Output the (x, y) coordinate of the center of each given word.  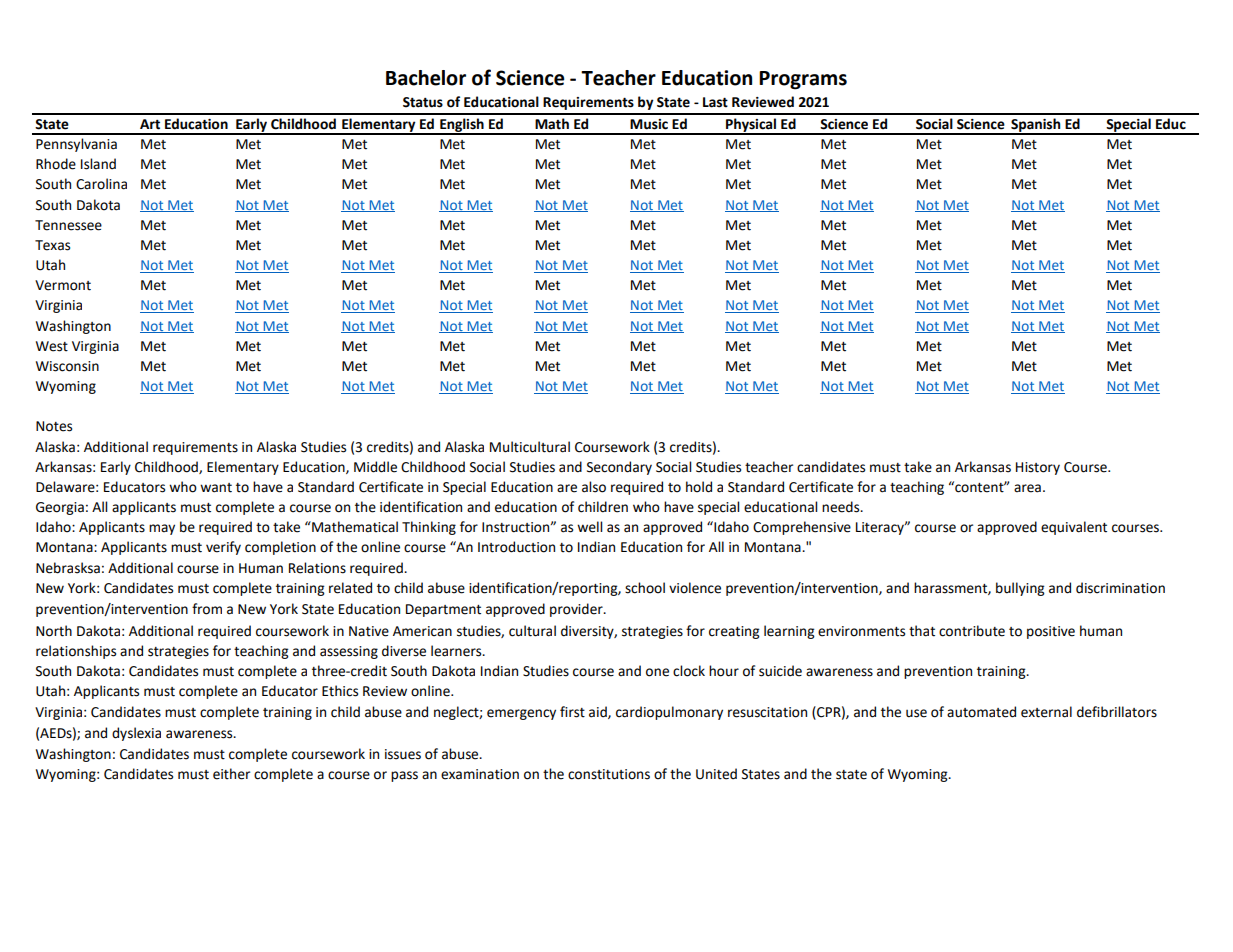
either (231, 774)
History (1038, 468)
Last (715, 102)
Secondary (619, 468)
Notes (54, 426)
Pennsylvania (76, 145)
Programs (803, 80)
